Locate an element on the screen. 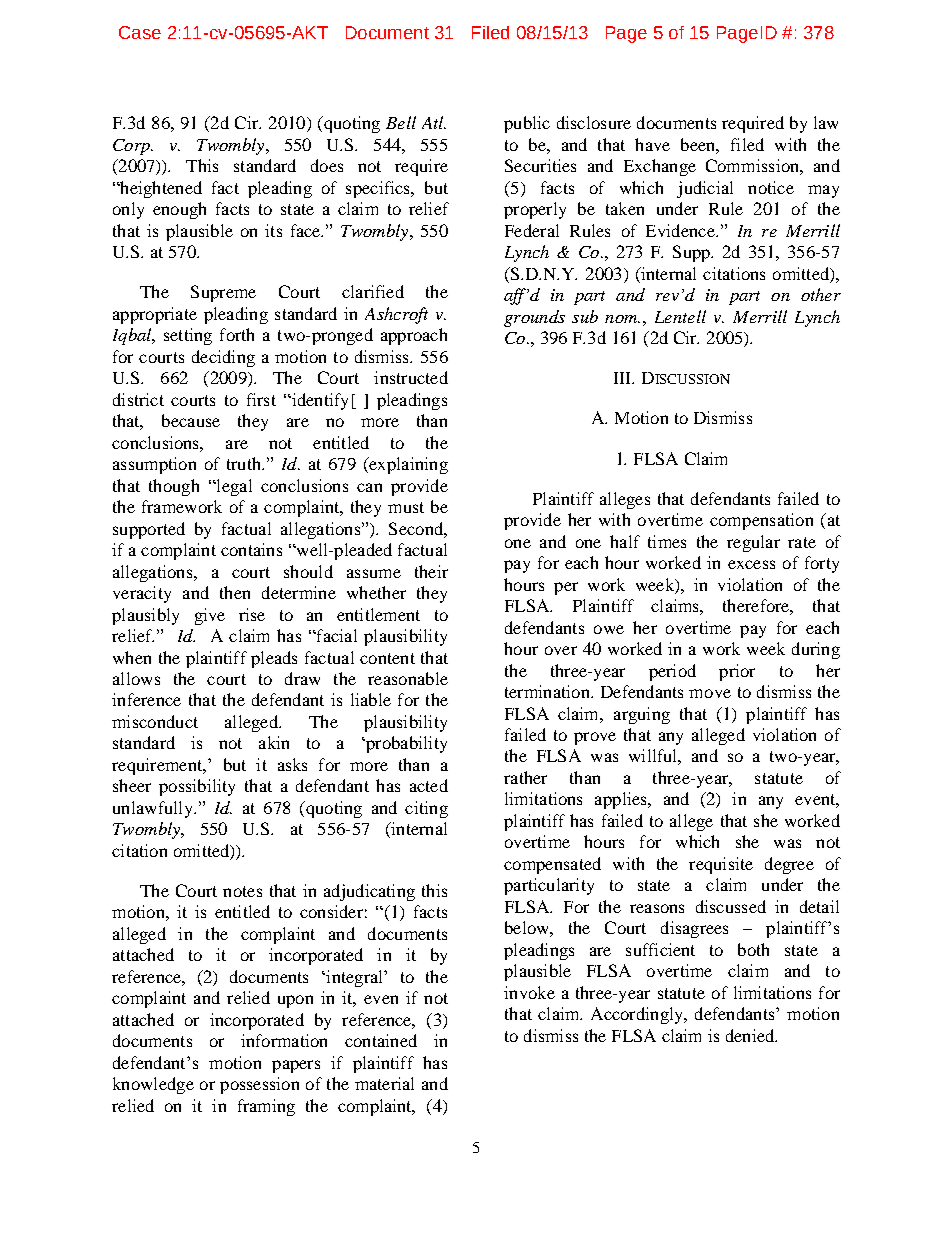 This screenshot has height=1233, width=952. have is located at coordinates (652, 144).
